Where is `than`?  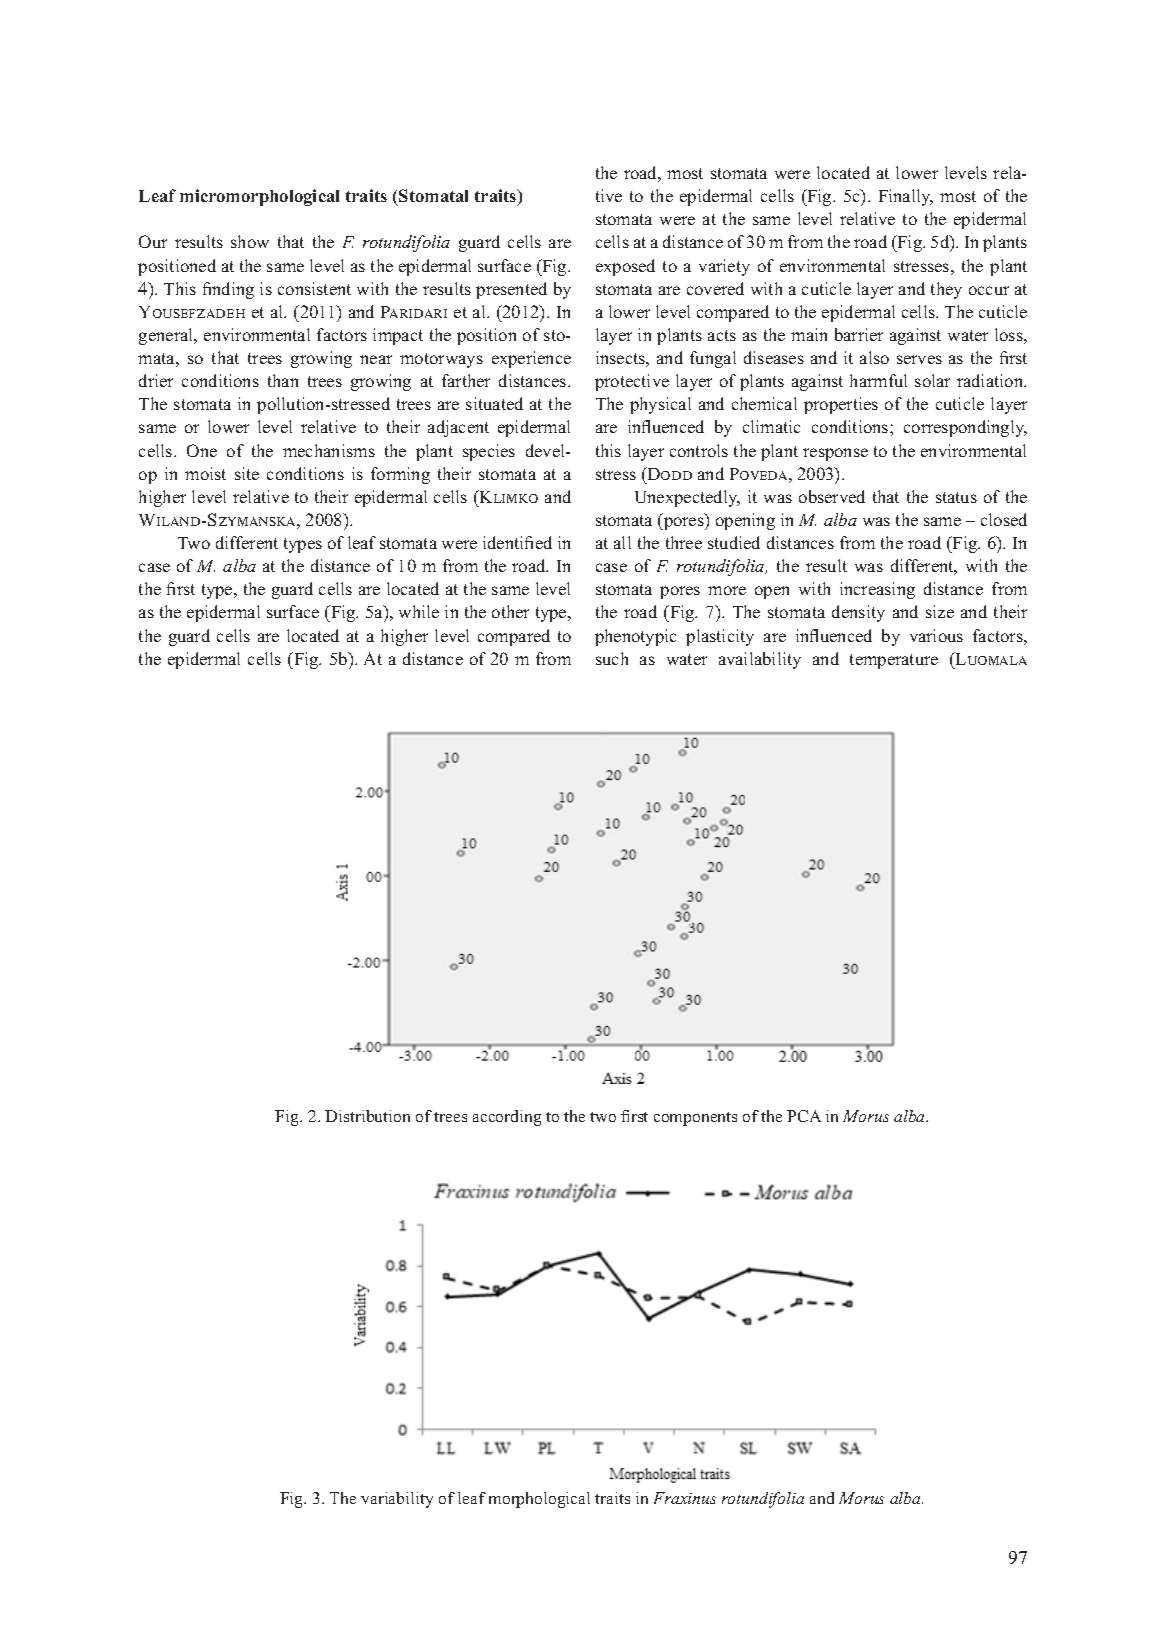
than is located at coordinates (283, 380).
